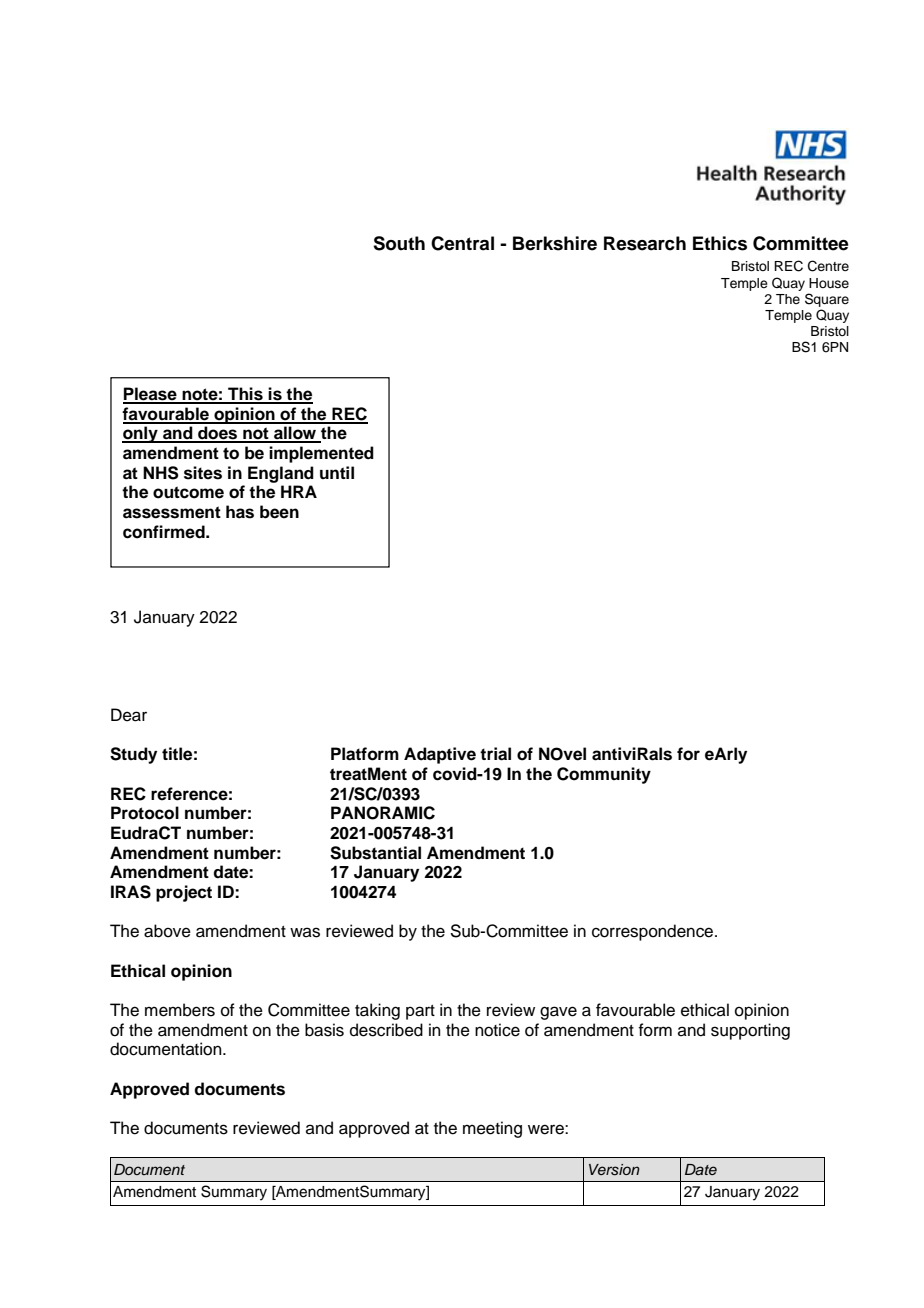 The image size is (924, 1308). What do you see at coordinates (129, 715) in the screenshot?
I see `Dear` at bounding box center [129, 715].
